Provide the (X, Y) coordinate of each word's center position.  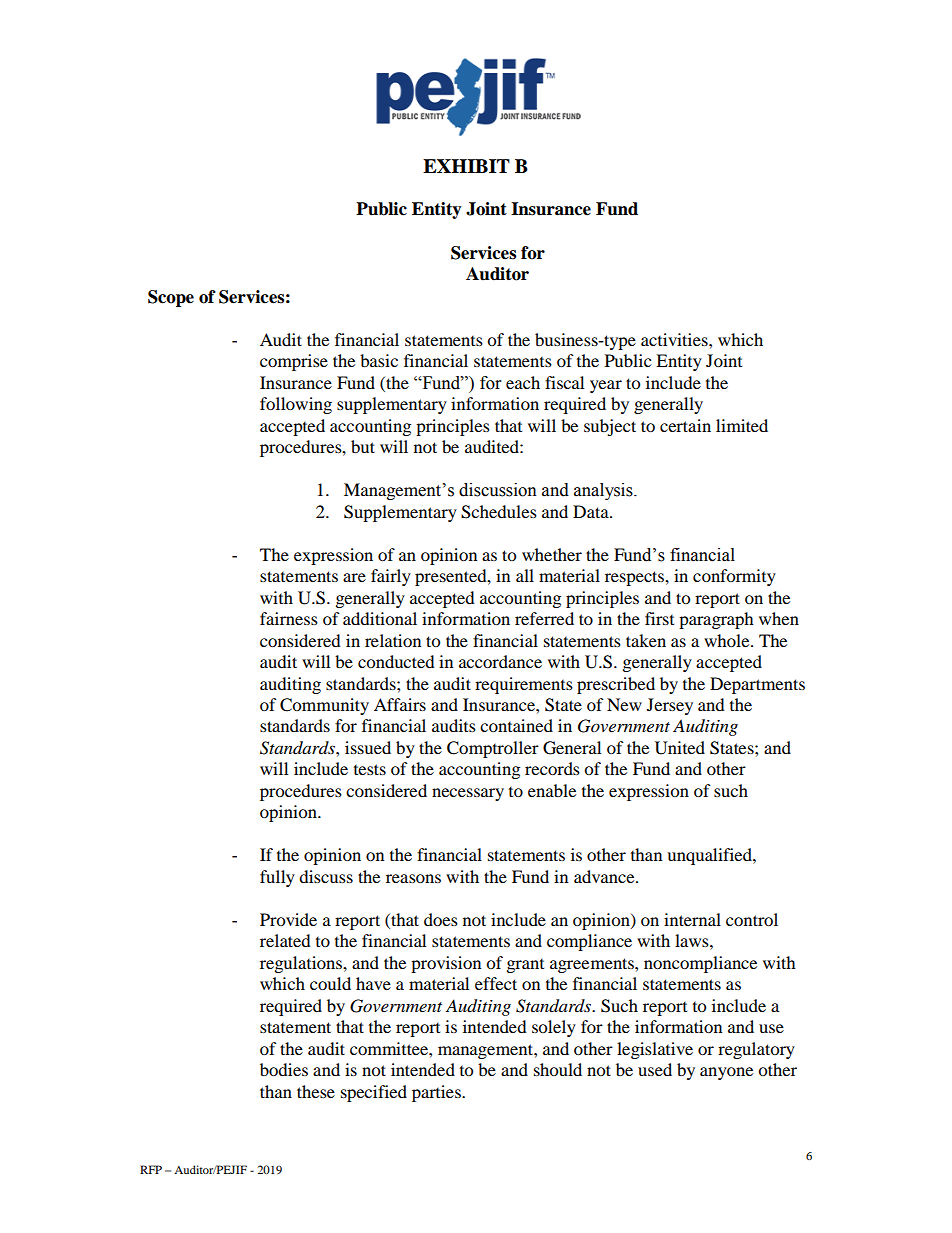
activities (675, 339)
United (680, 748)
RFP (151, 1169)
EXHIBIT (466, 166)
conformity (734, 577)
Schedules (499, 512)
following (296, 405)
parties (437, 1093)
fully (277, 878)
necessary (468, 794)
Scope (171, 298)
